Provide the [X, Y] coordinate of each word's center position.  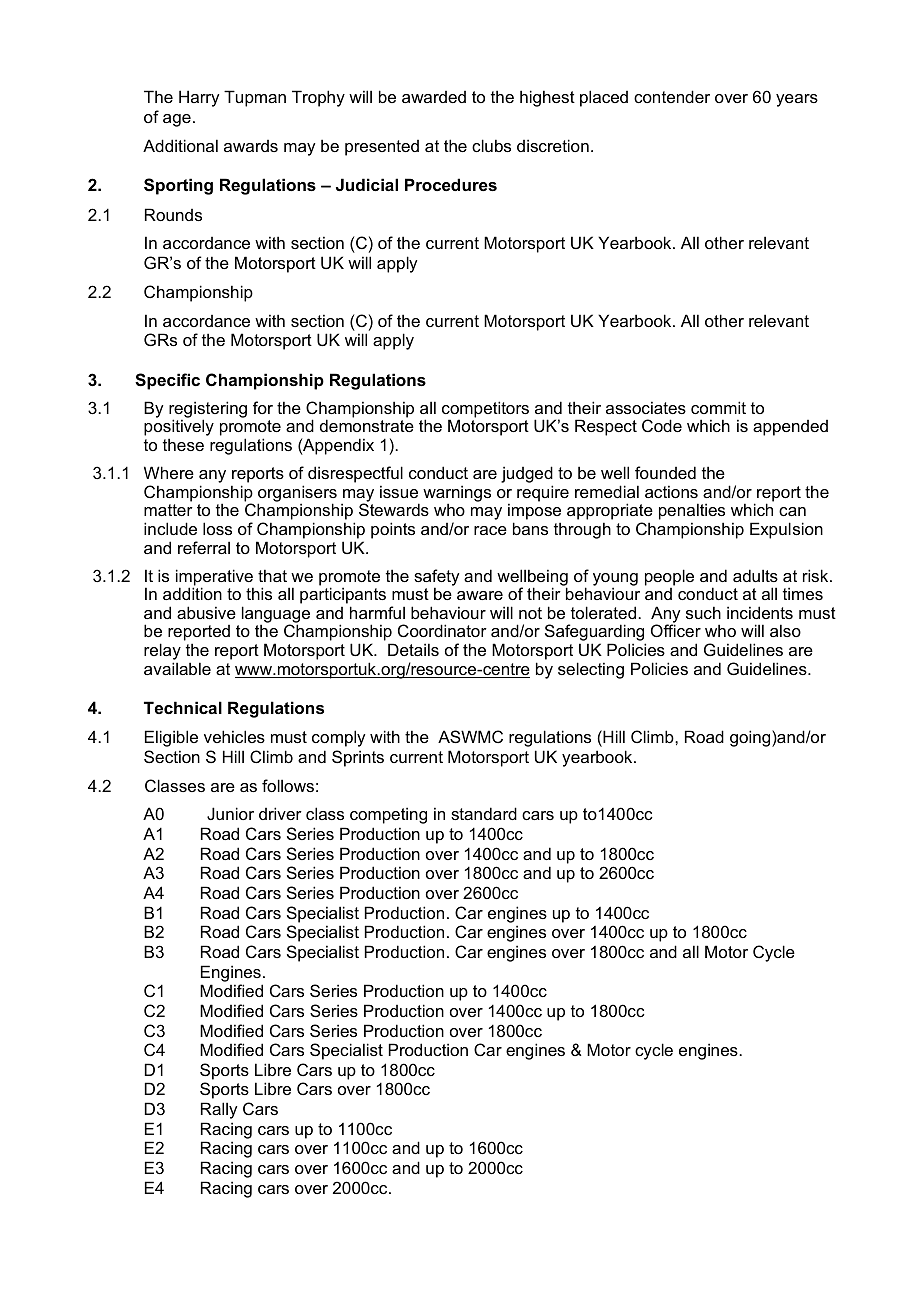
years [797, 100]
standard [484, 813]
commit [718, 407]
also [785, 630]
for [263, 407]
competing [388, 815]
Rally [219, 1110]
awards [251, 146]
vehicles [234, 736]
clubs [491, 145]
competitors [485, 410]
